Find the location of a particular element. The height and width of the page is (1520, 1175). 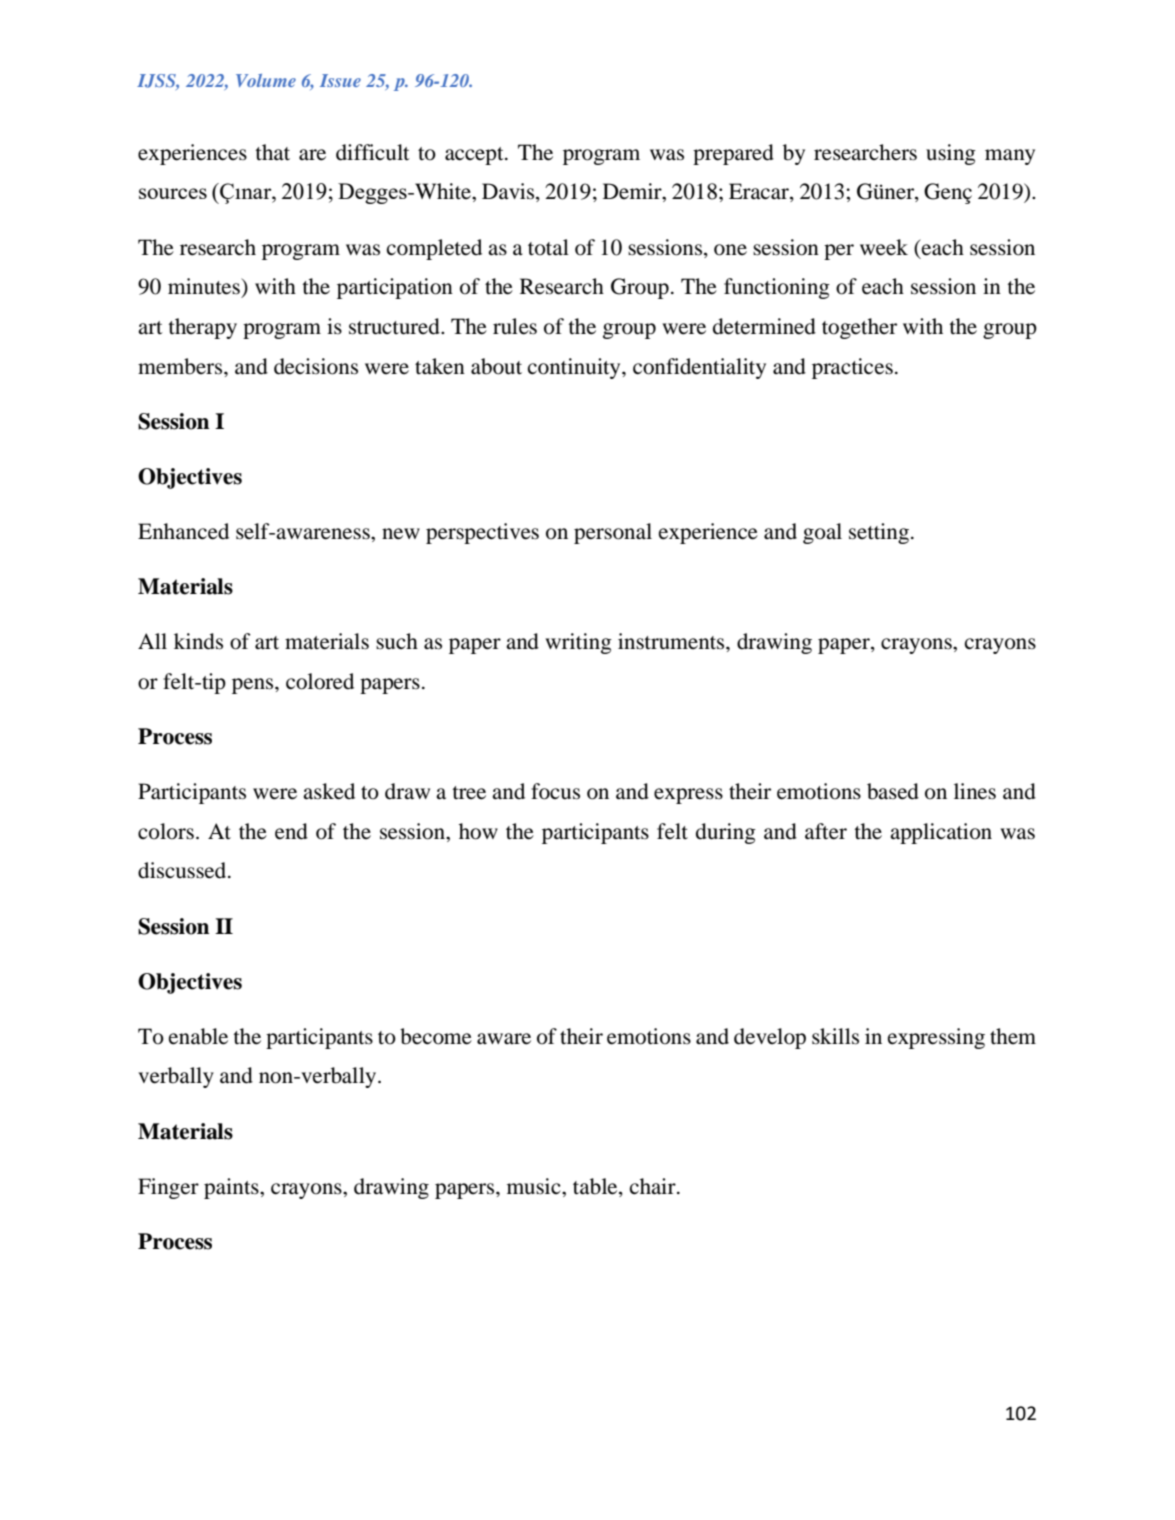

skills is located at coordinates (835, 1036).
